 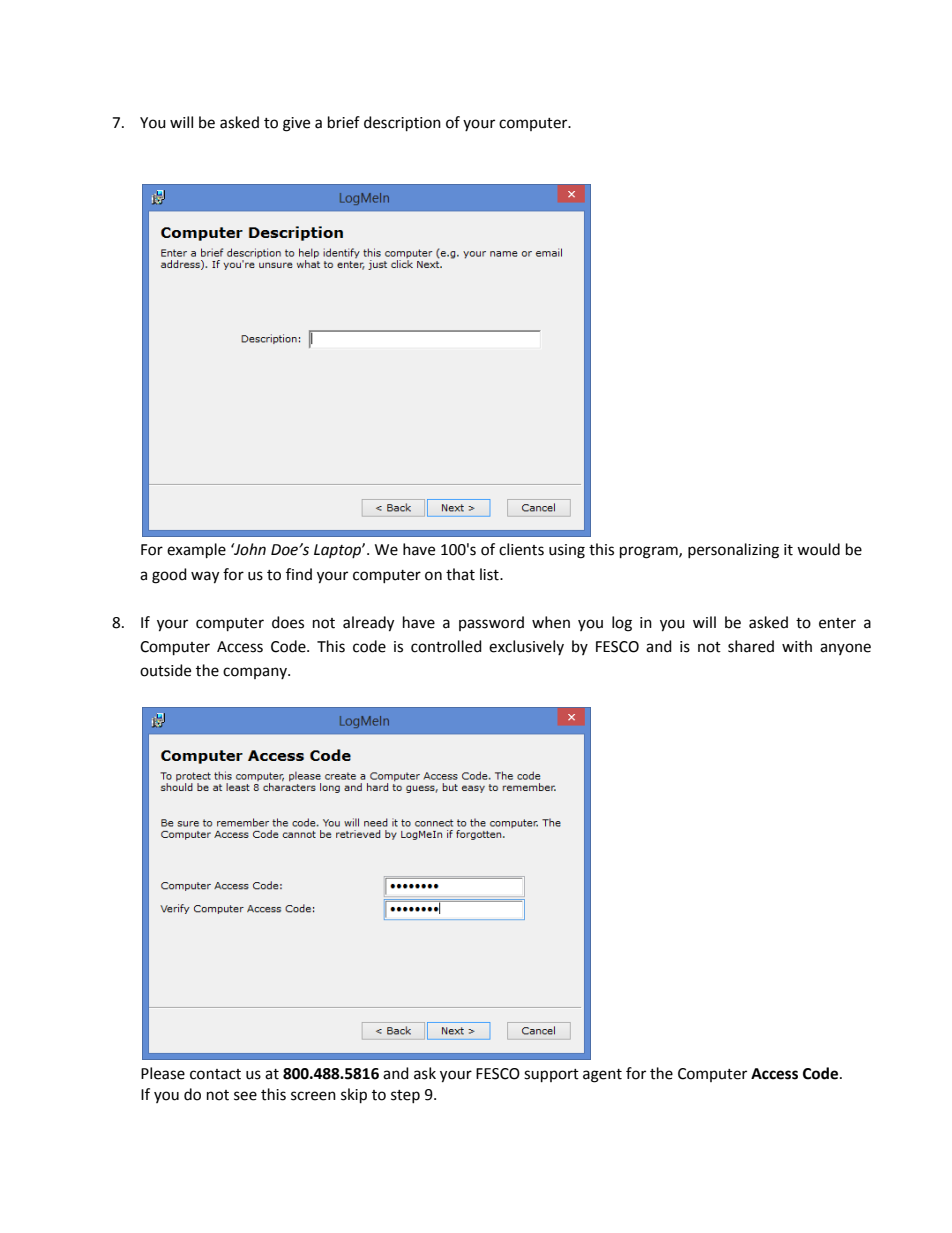 I want to click on brief, so click(x=344, y=122).
